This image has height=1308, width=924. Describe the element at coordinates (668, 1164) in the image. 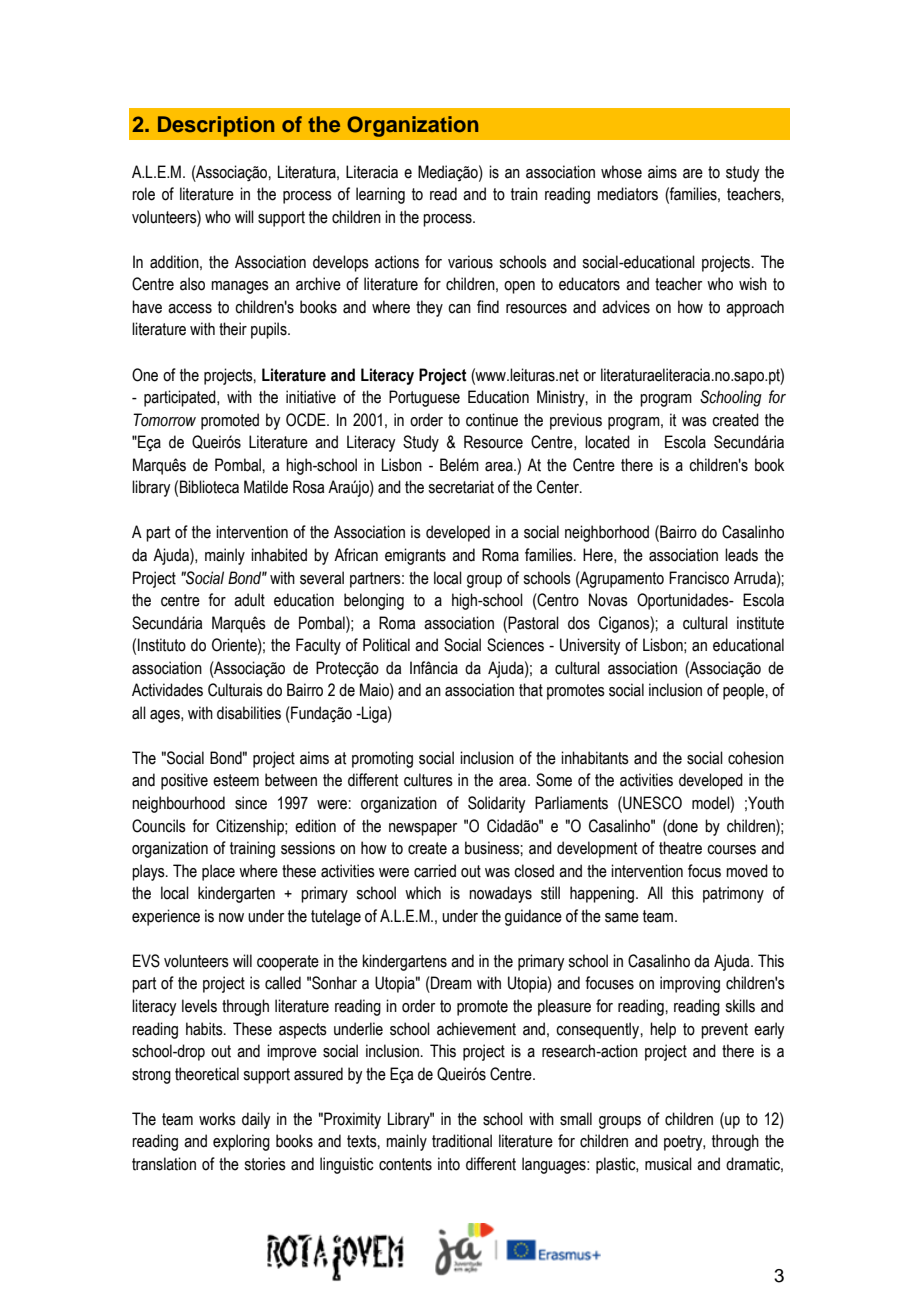

I see `musical` at that location.
